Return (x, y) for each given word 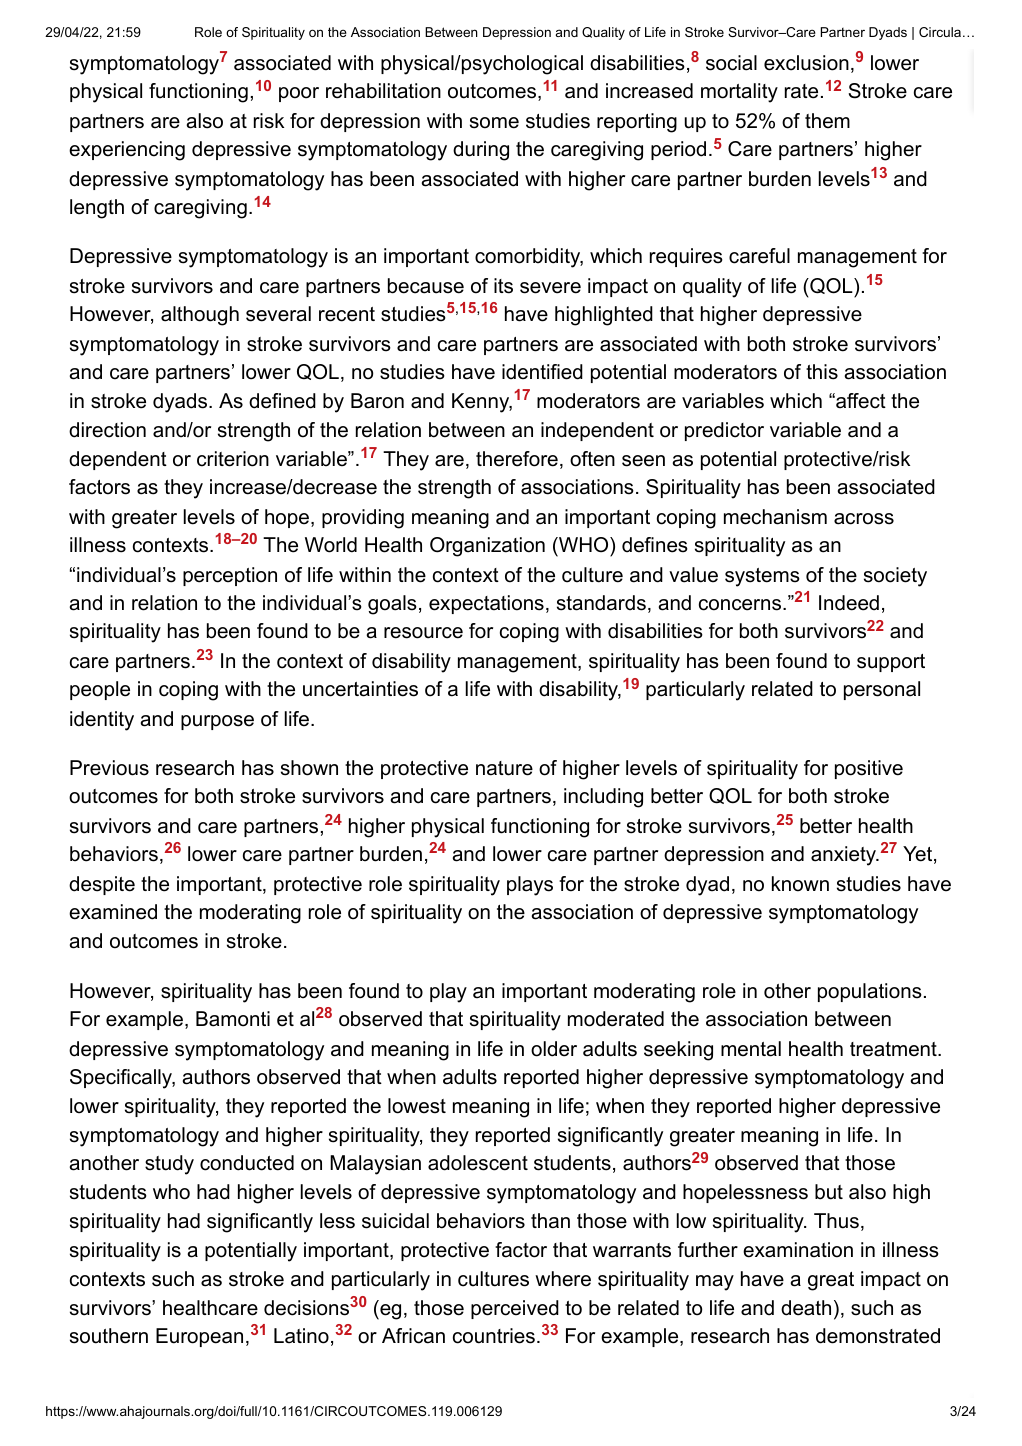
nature (504, 768)
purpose (217, 722)
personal (882, 690)
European (199, 1337)
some (494, 123)
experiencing (127, 151)
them (827, 121)
